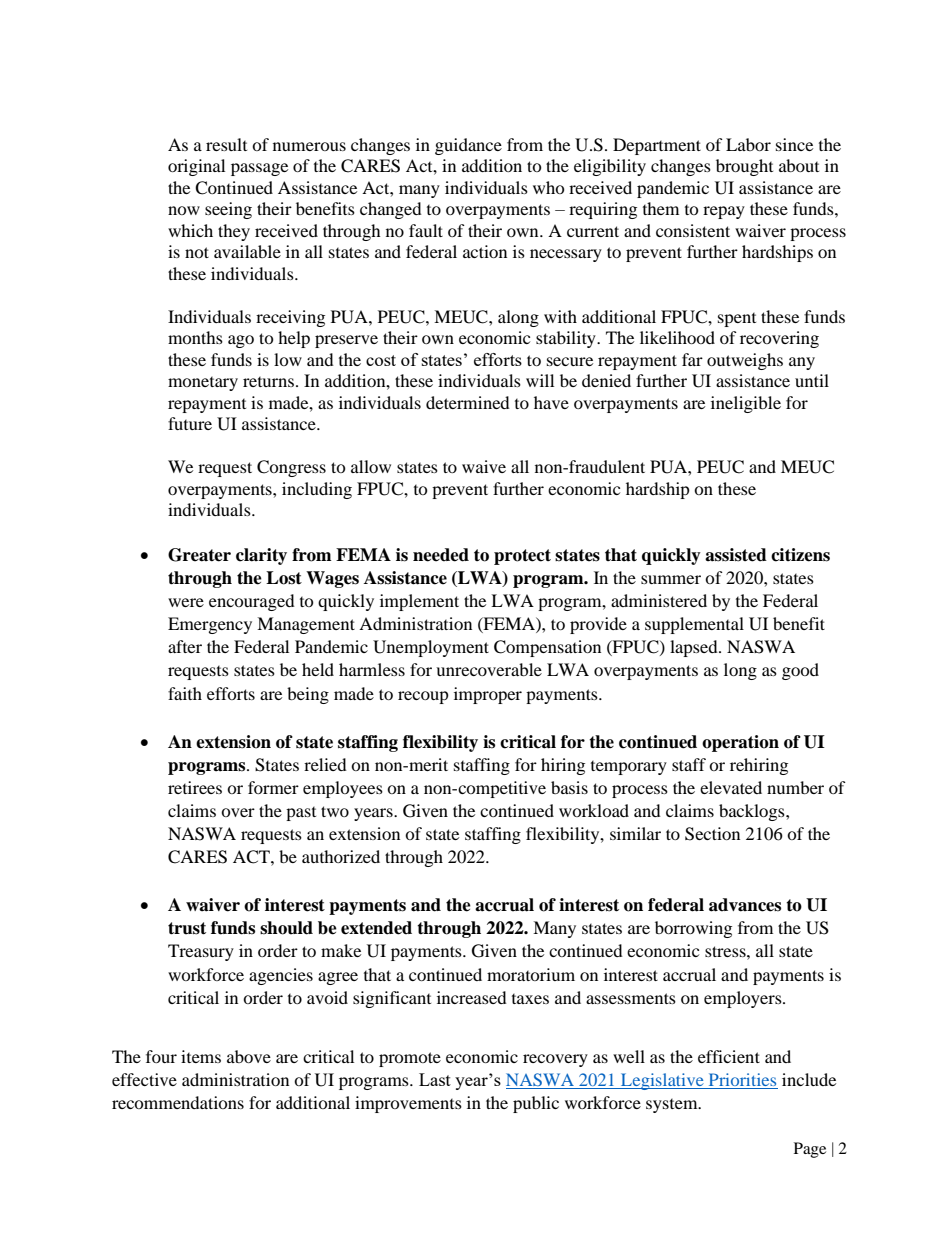 The width and height of the page is (952, 1233). I want to click on assisted, so click(736, 555).
